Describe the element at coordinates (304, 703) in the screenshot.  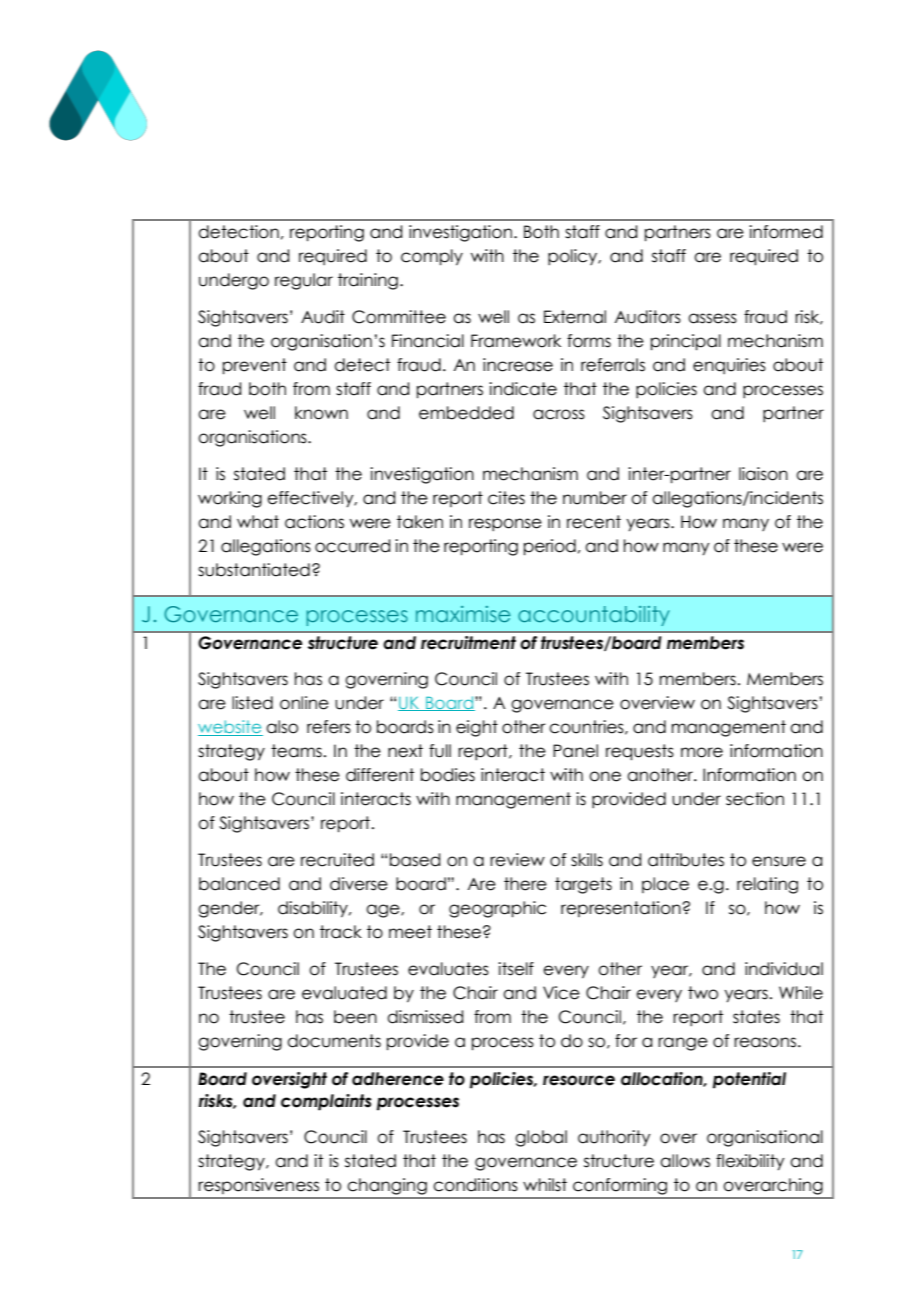
I see `online` at that location.
